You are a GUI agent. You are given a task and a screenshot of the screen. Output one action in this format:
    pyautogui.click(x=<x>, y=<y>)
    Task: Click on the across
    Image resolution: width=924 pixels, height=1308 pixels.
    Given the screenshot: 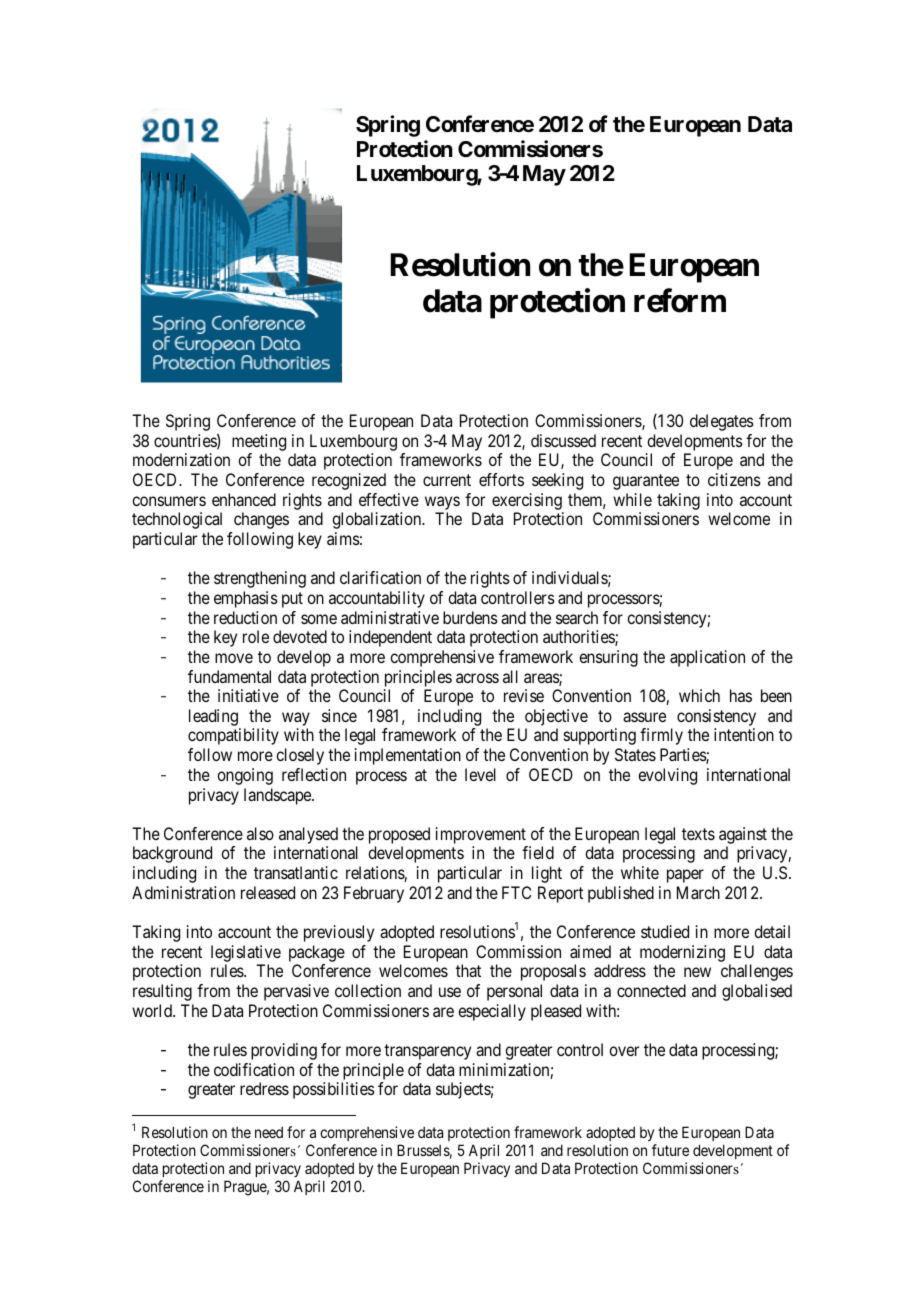 What is the action you would take?
    pyautogui.click(x=477, y=678)
